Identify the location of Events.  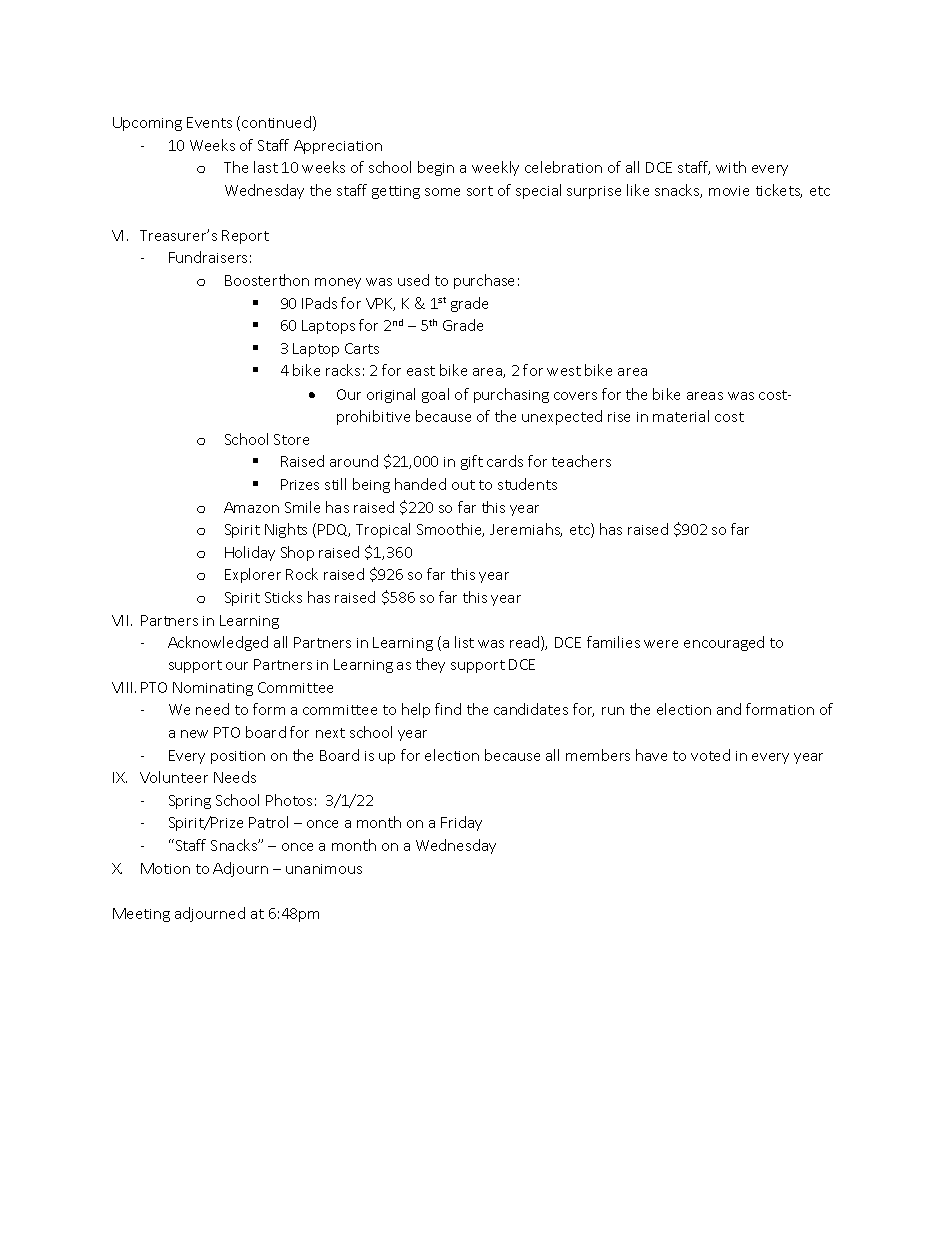
(209, 122).
